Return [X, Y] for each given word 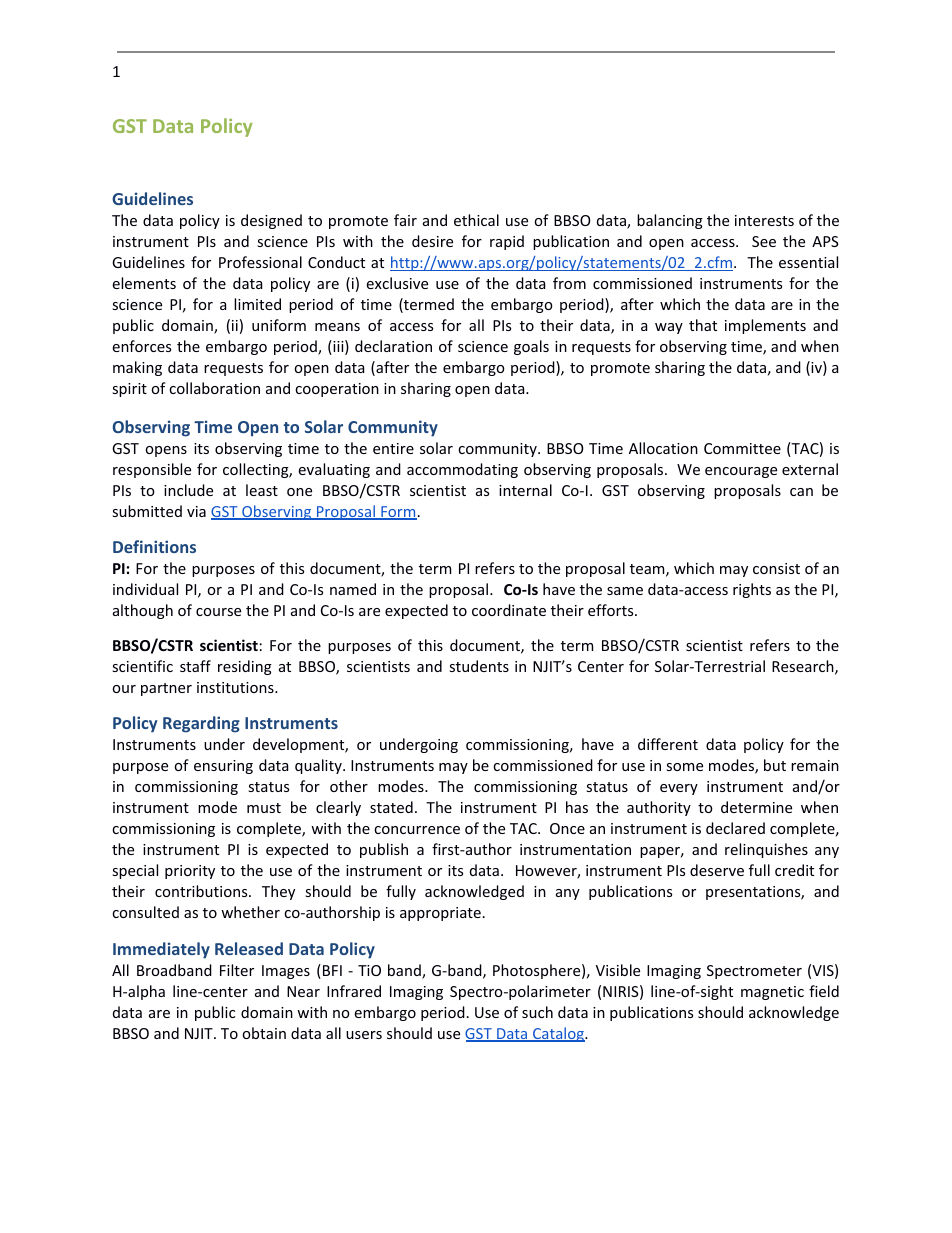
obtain [264, 1033]
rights [752, 590]
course [218, 612]
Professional [260, 262]
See [764, 241]
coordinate [509, 610]
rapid [507, 242]
